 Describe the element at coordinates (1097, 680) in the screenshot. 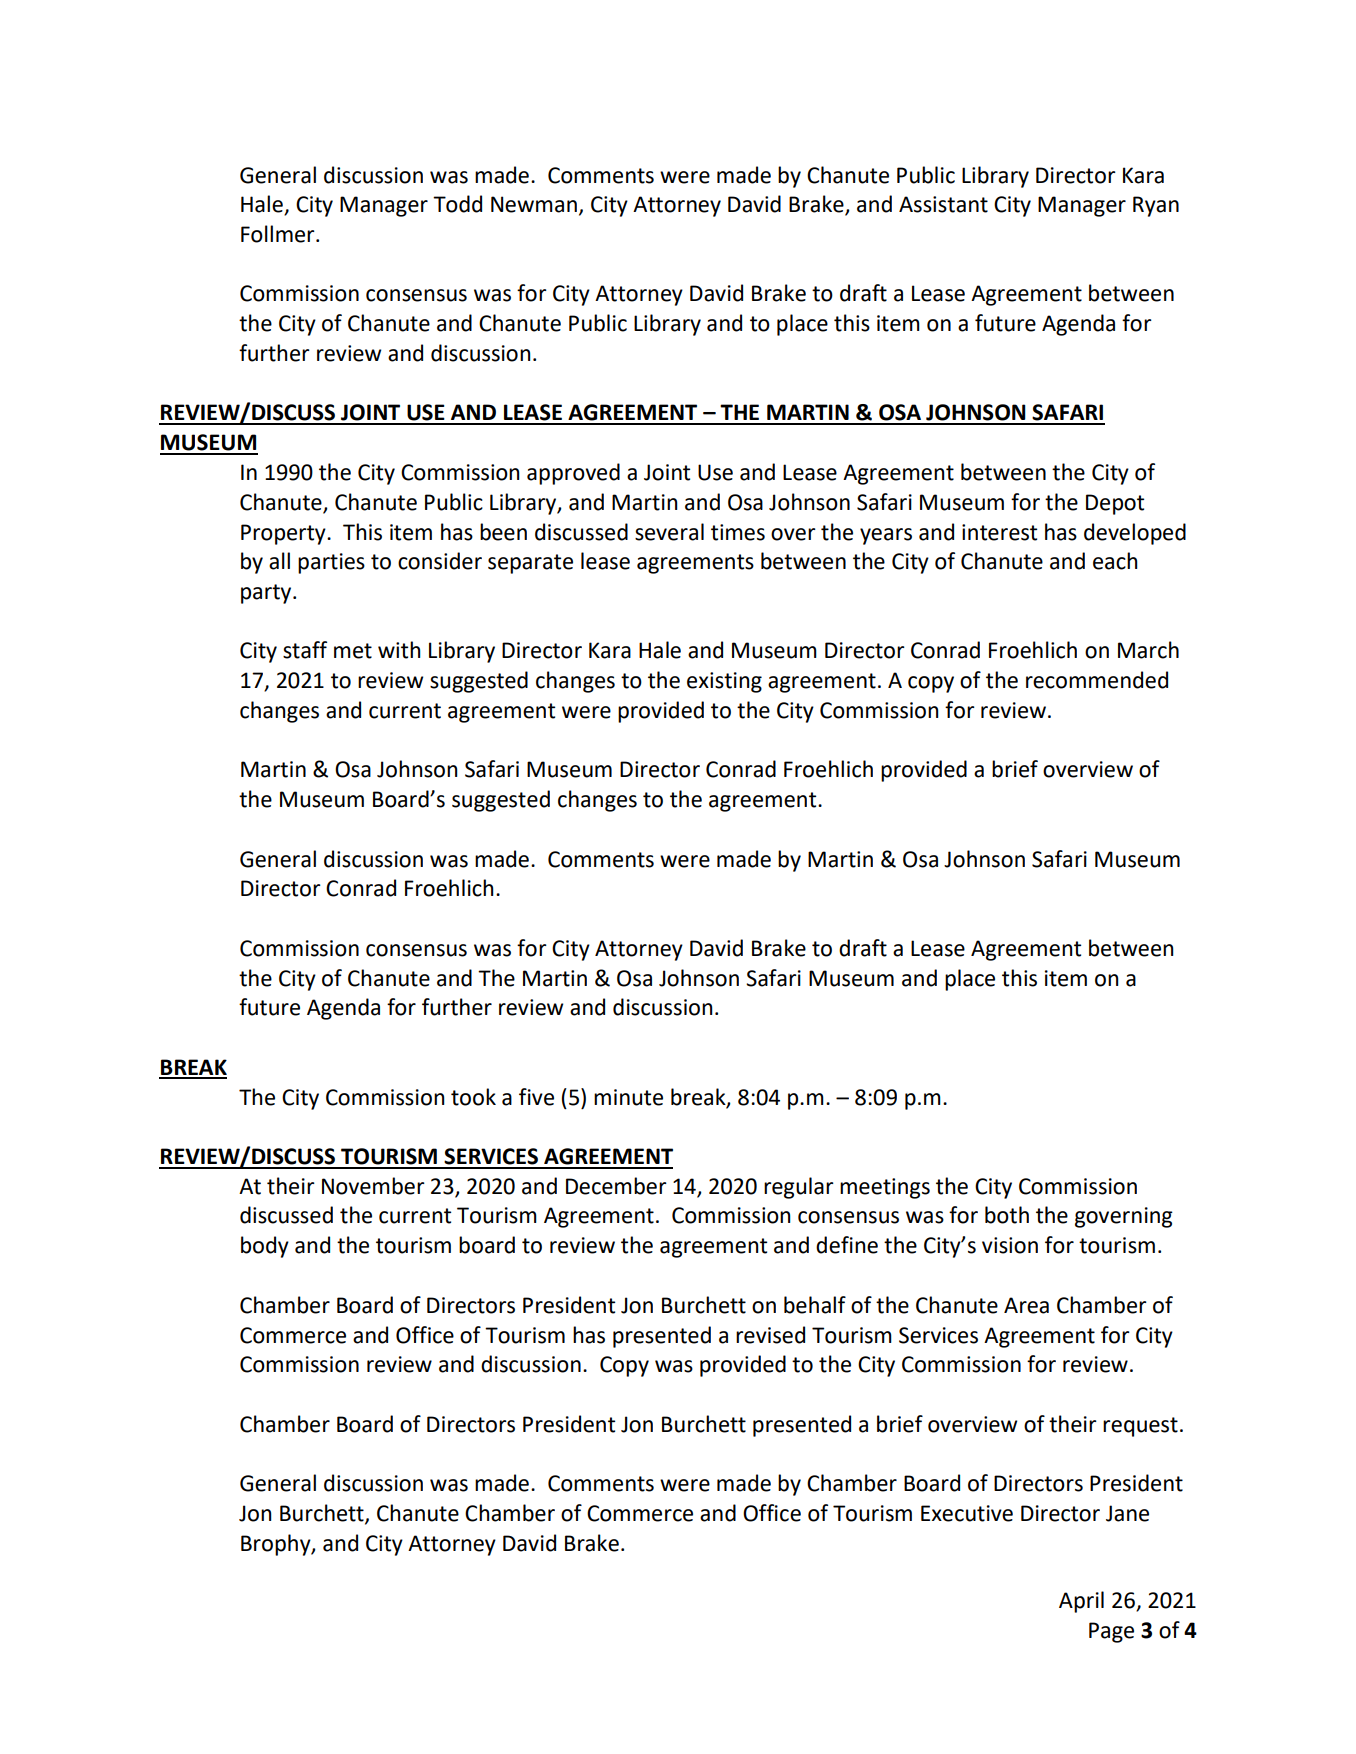

I see `recommended` at that location.
